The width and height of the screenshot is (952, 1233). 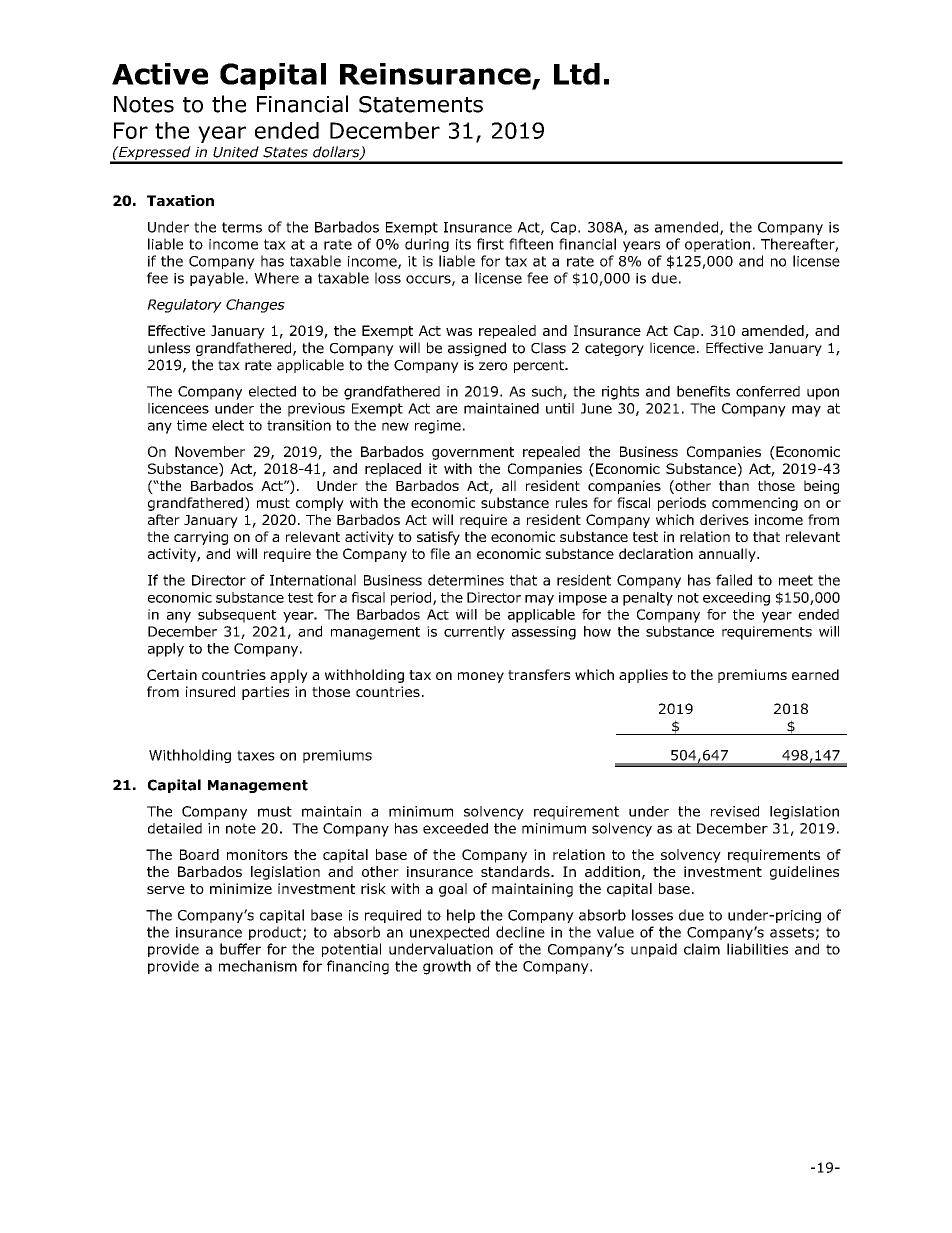 I want to click on Ltd, so click(x=577, y=74).
